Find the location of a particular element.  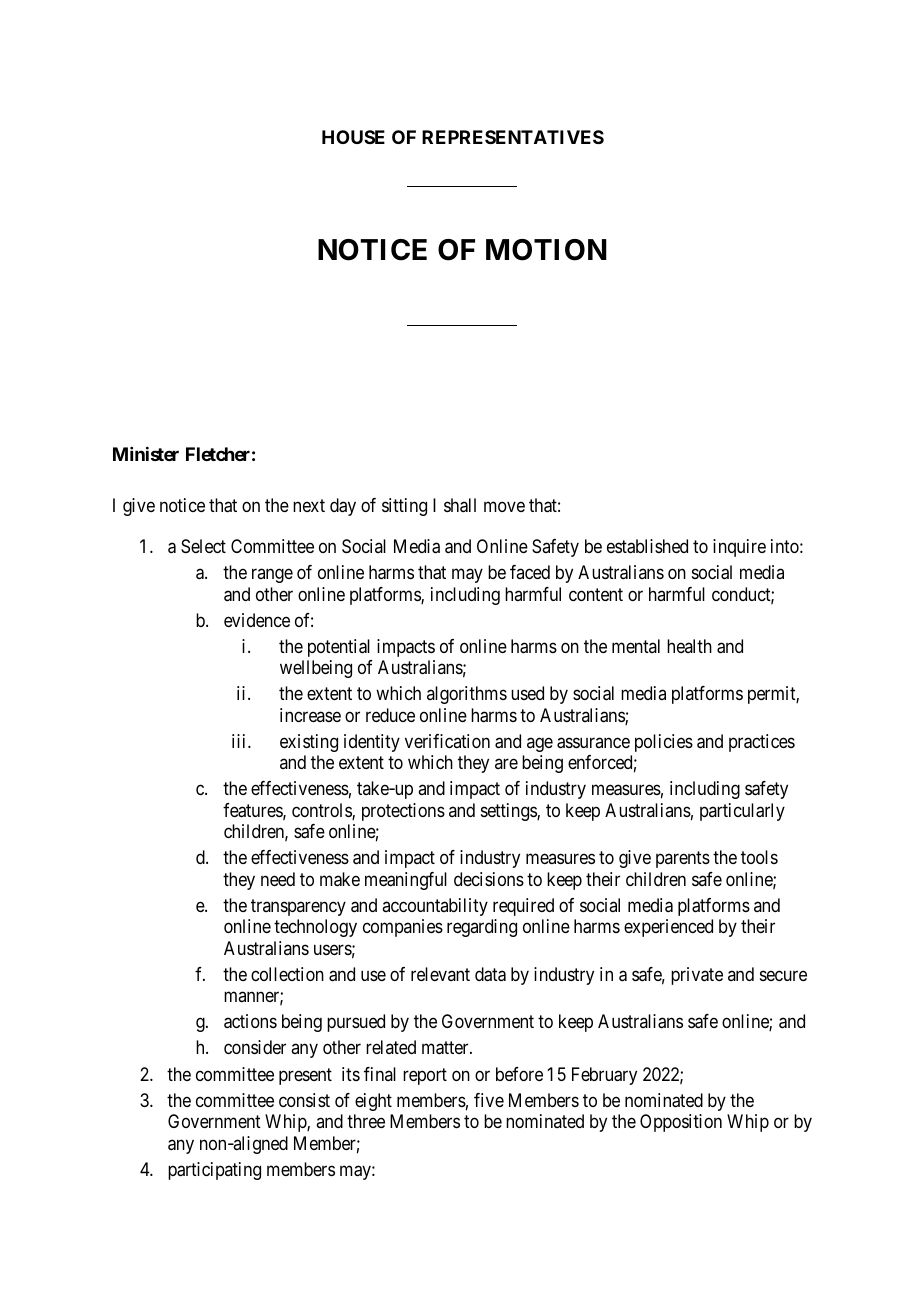

HOUSE is located at coordinates (353, 137).
